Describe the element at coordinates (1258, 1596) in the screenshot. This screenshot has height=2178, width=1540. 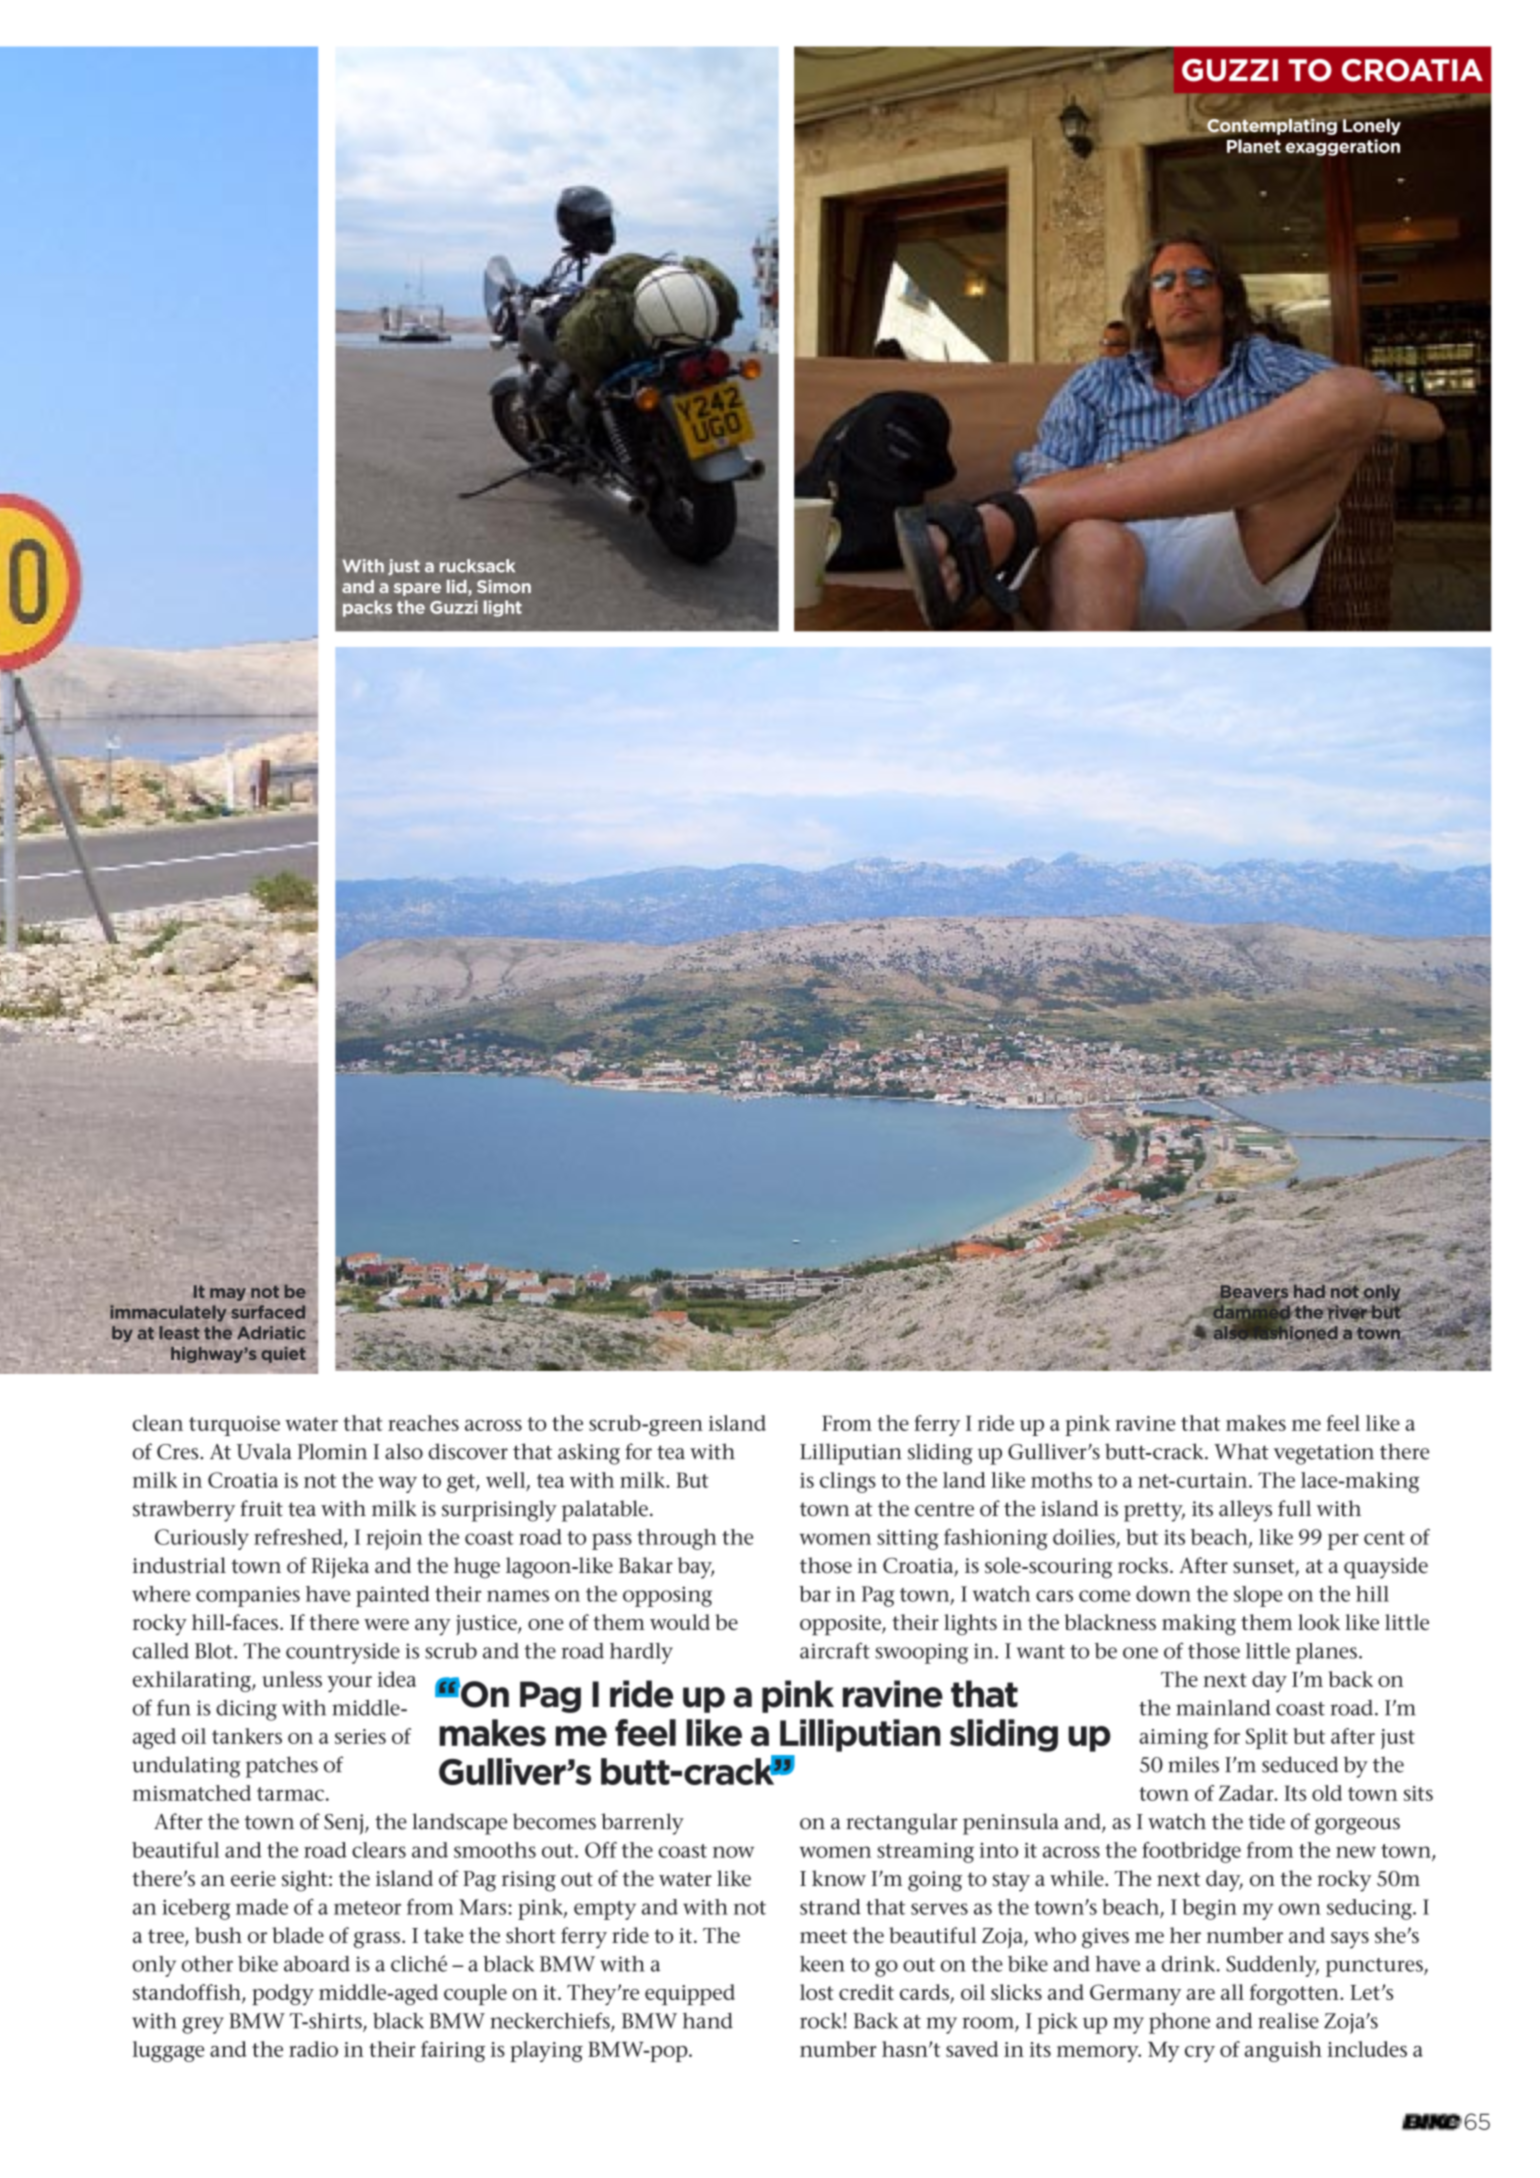
I see `slope` at that location.
